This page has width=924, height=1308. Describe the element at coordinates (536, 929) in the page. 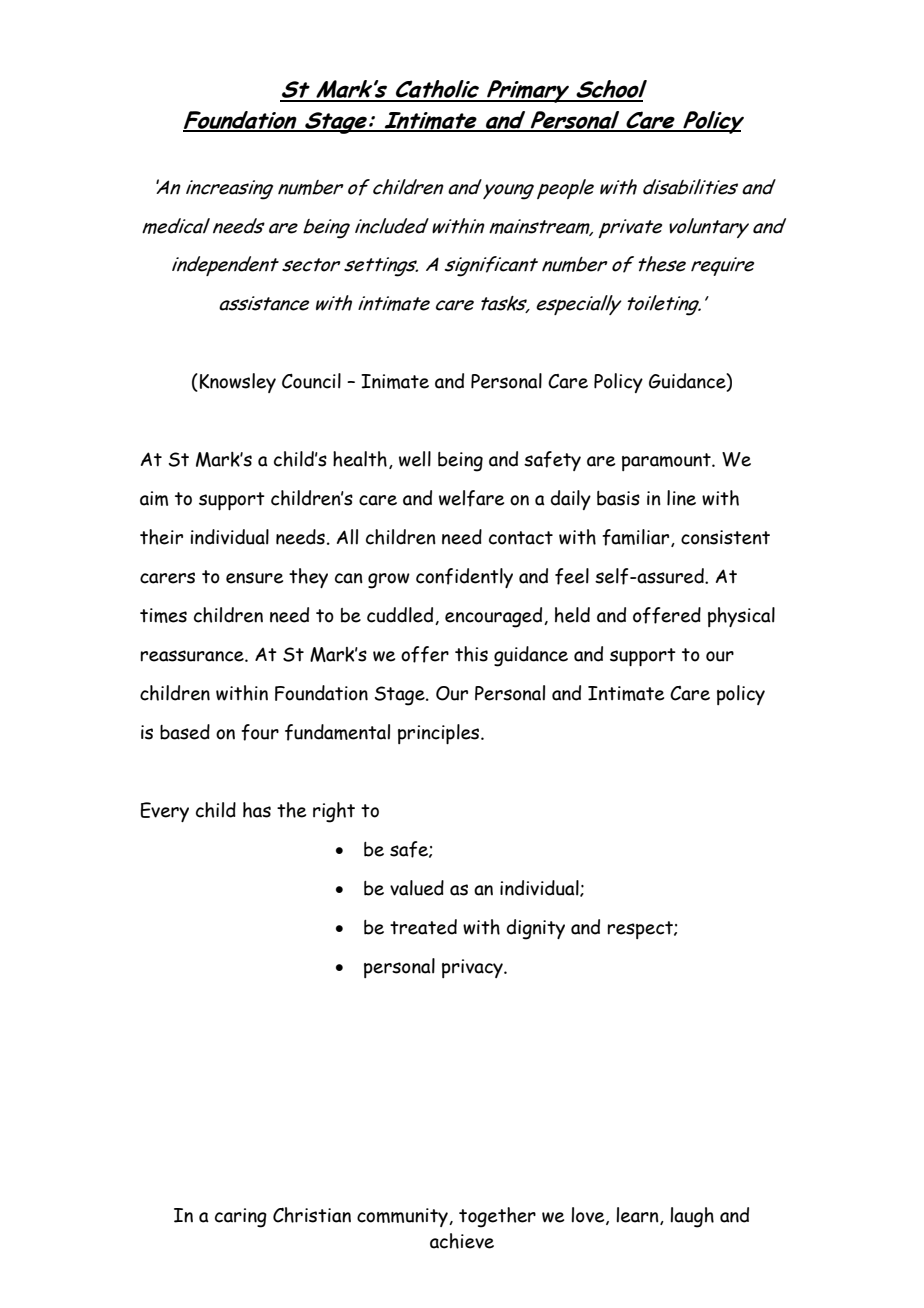

I see `dignity` at that location.
